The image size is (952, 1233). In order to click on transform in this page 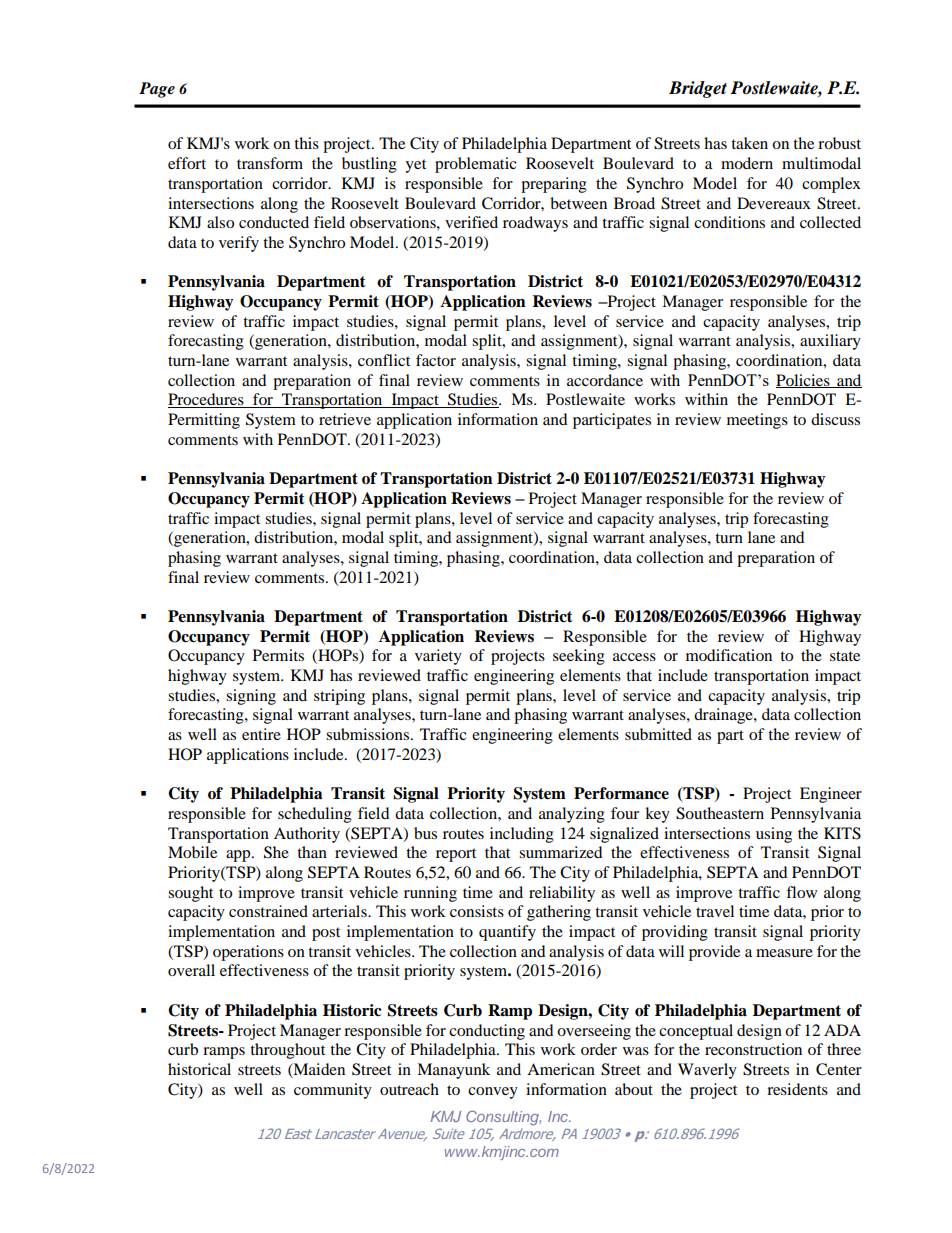, I will do `click(270, 163)`.
